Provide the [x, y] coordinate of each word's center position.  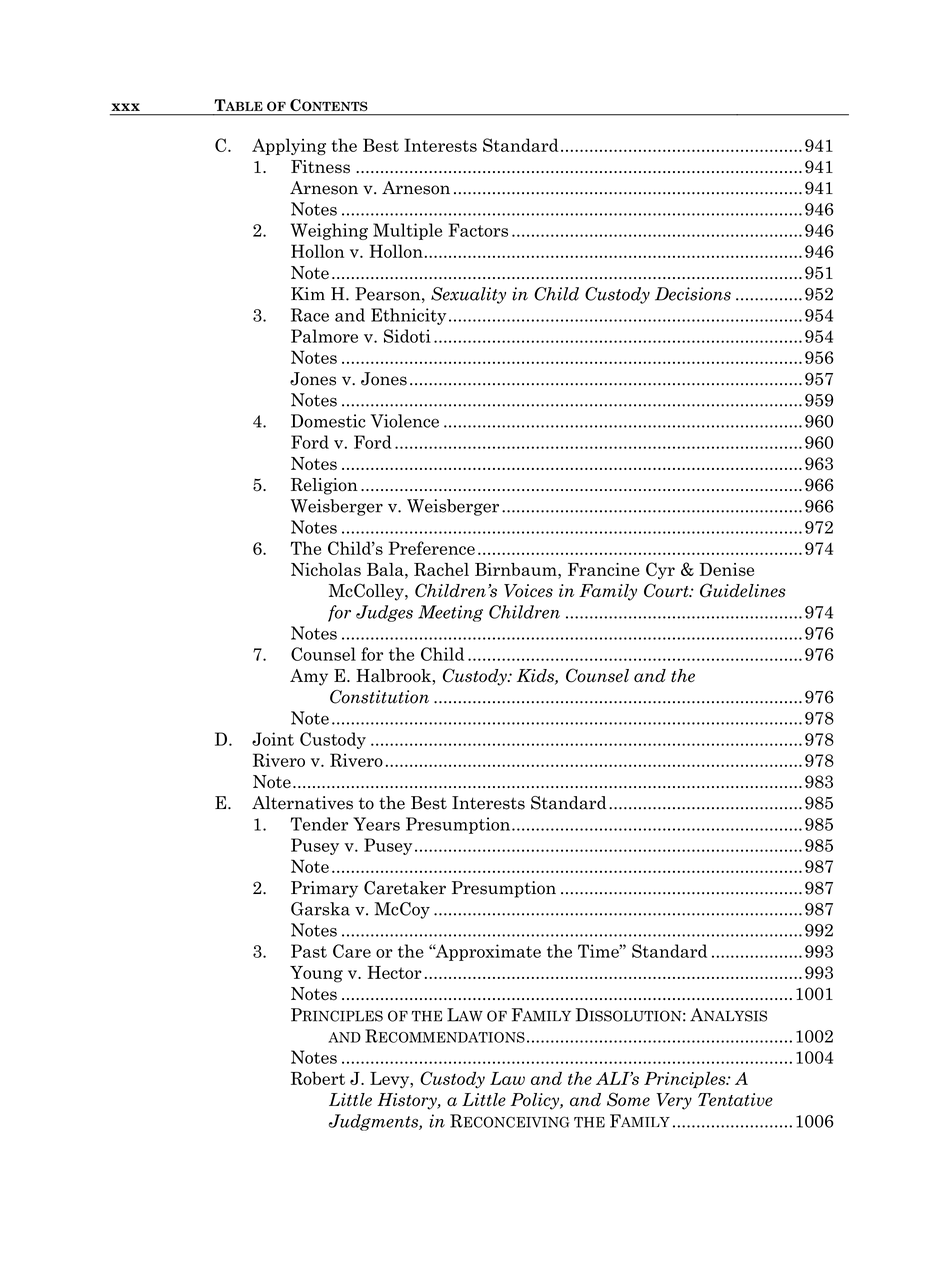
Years [376, 824]
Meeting [450, 613]
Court [667, 590]
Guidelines [743, 590]
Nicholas [326, 569]
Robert [318, 1078]
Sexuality [468, 295]
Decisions [693, 294]
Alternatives [302, 803]
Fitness [320, 167]
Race [310, 315]
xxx [125, 107]
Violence [405, 421]
